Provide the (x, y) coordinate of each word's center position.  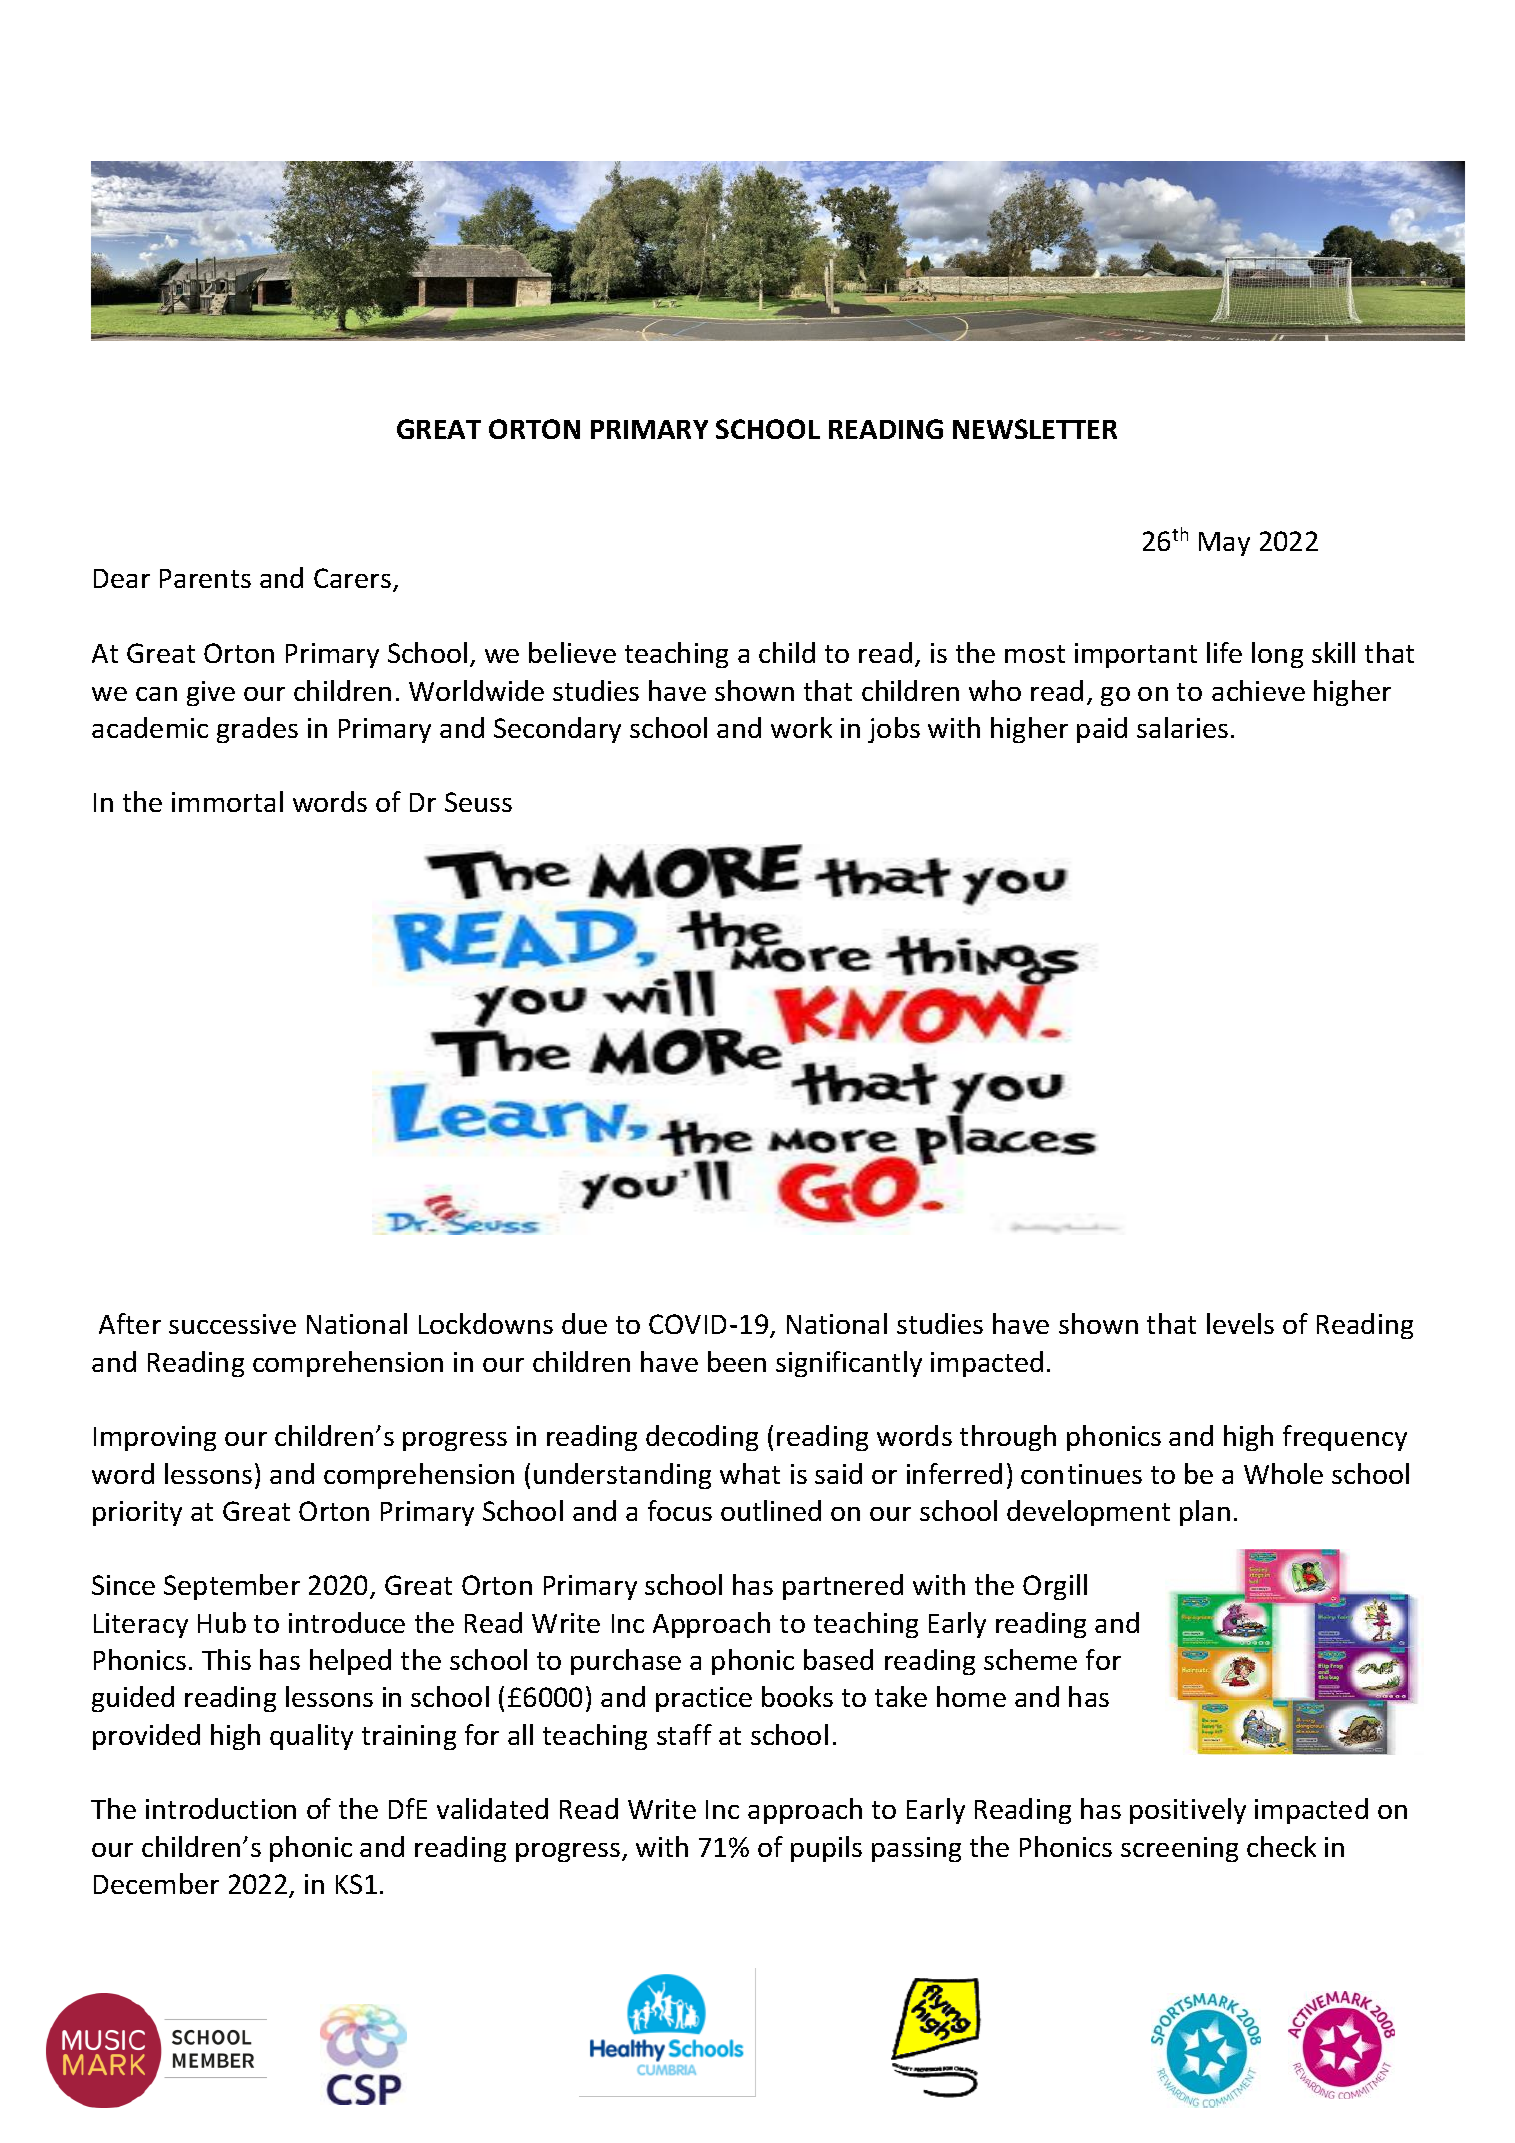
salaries (1182, 727)
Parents (205, 578)
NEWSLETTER (1035, 429)
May (1224, 544)
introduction (221, 1808)
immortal (227, 801)
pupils (826, 1849)
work (801, 727)
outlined (771, 1510)
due (584, 1323)
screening (1179, 1849)
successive (232, 1324)
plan (1205, 1513)
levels (1240, 1323)
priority (137, 1513)
